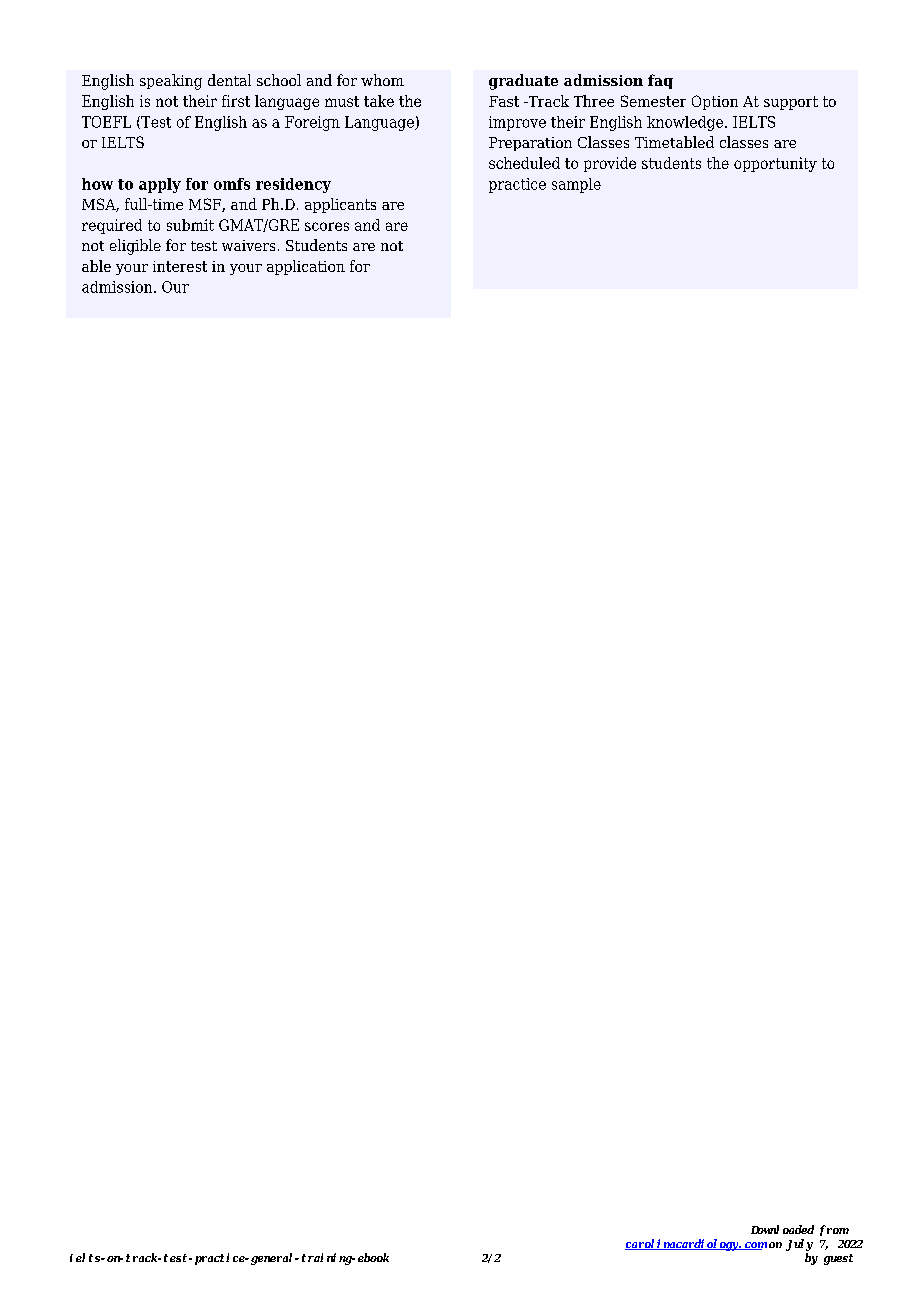  What do you see at coordinates (504, 101) in the document?
I see `Fast` at bounding box center [504, 101].
